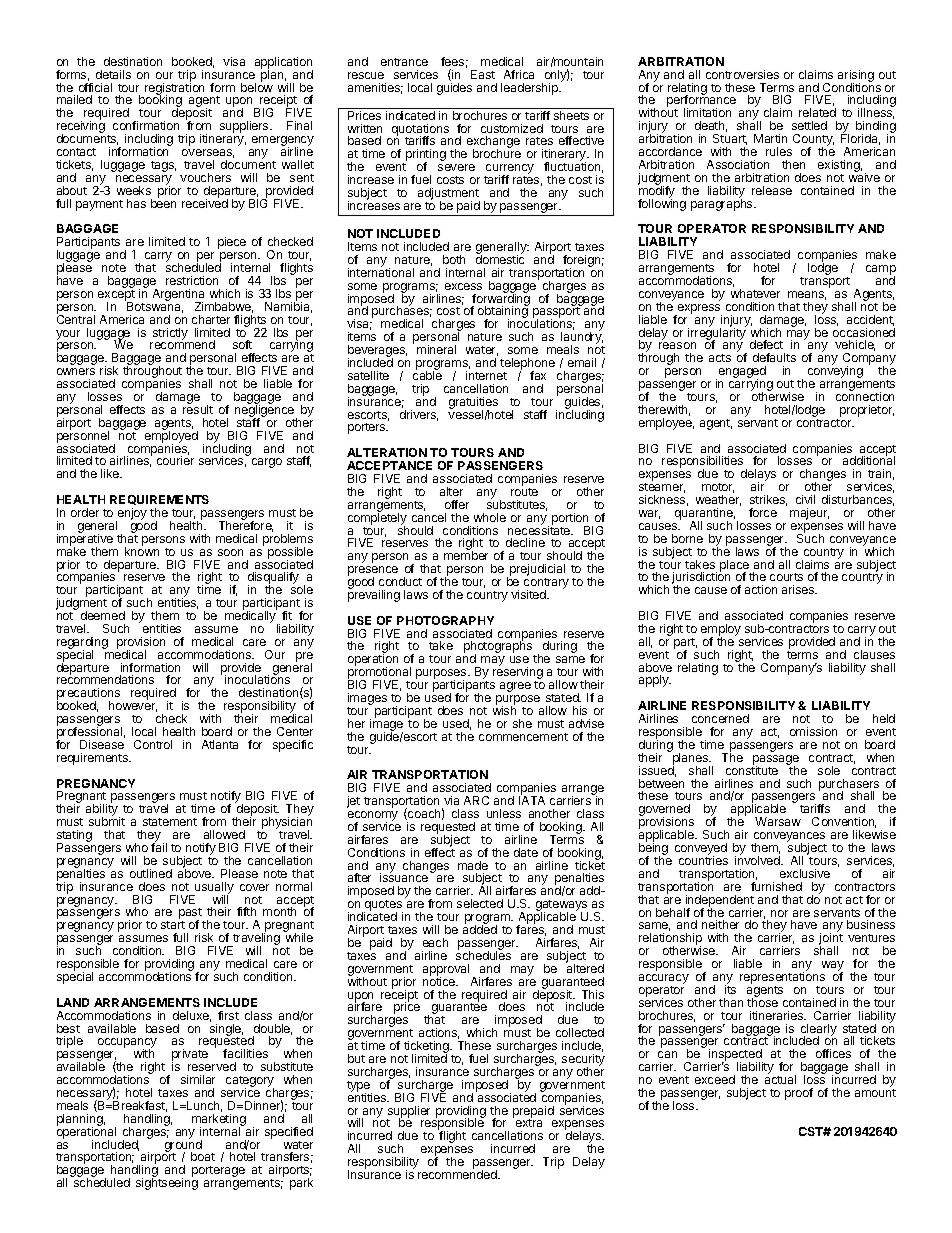 This screenshot has height=1233, width=952. I want to click on Warsaw, so click(778, 821).
